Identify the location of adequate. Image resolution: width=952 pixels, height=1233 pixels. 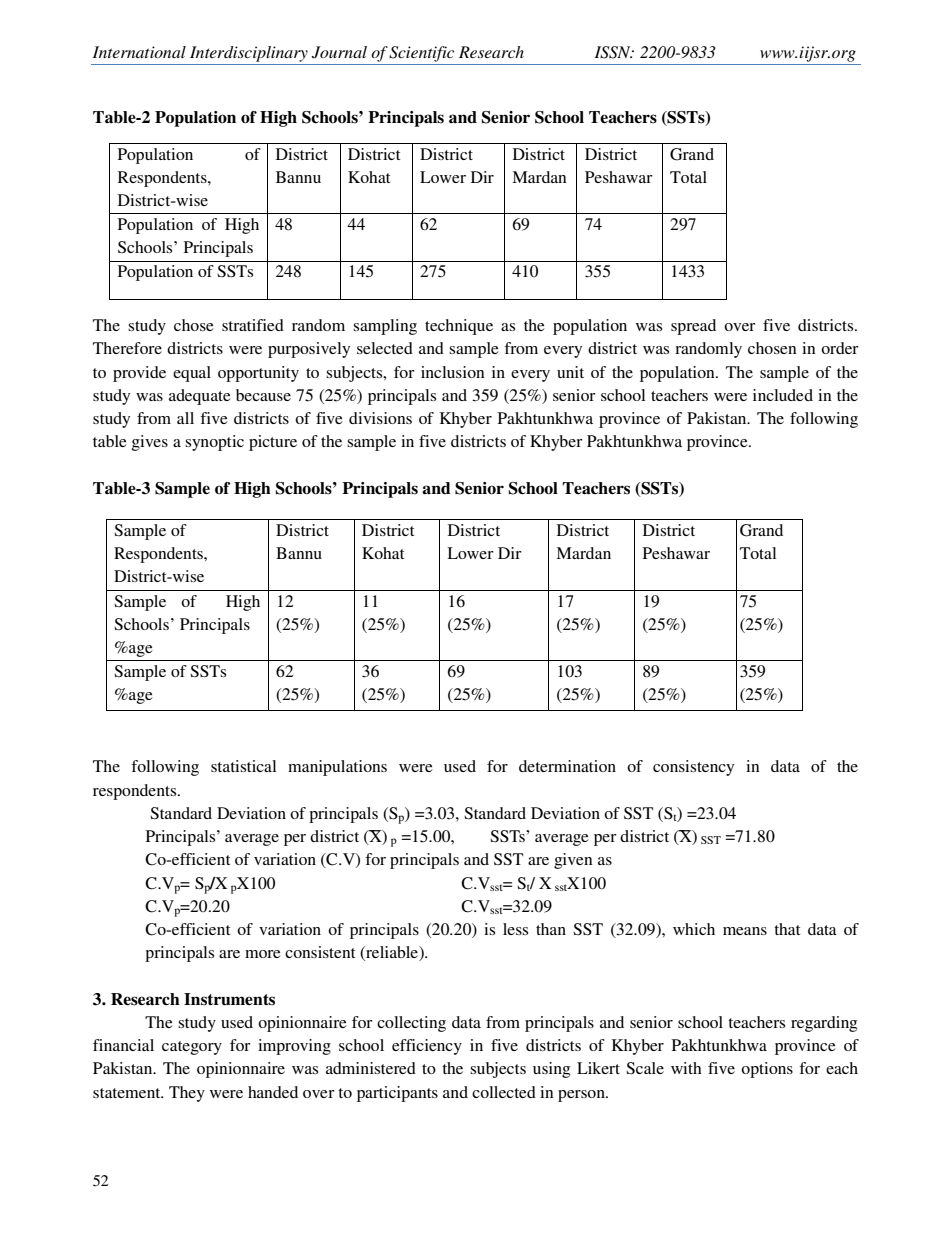
(200, 397).
